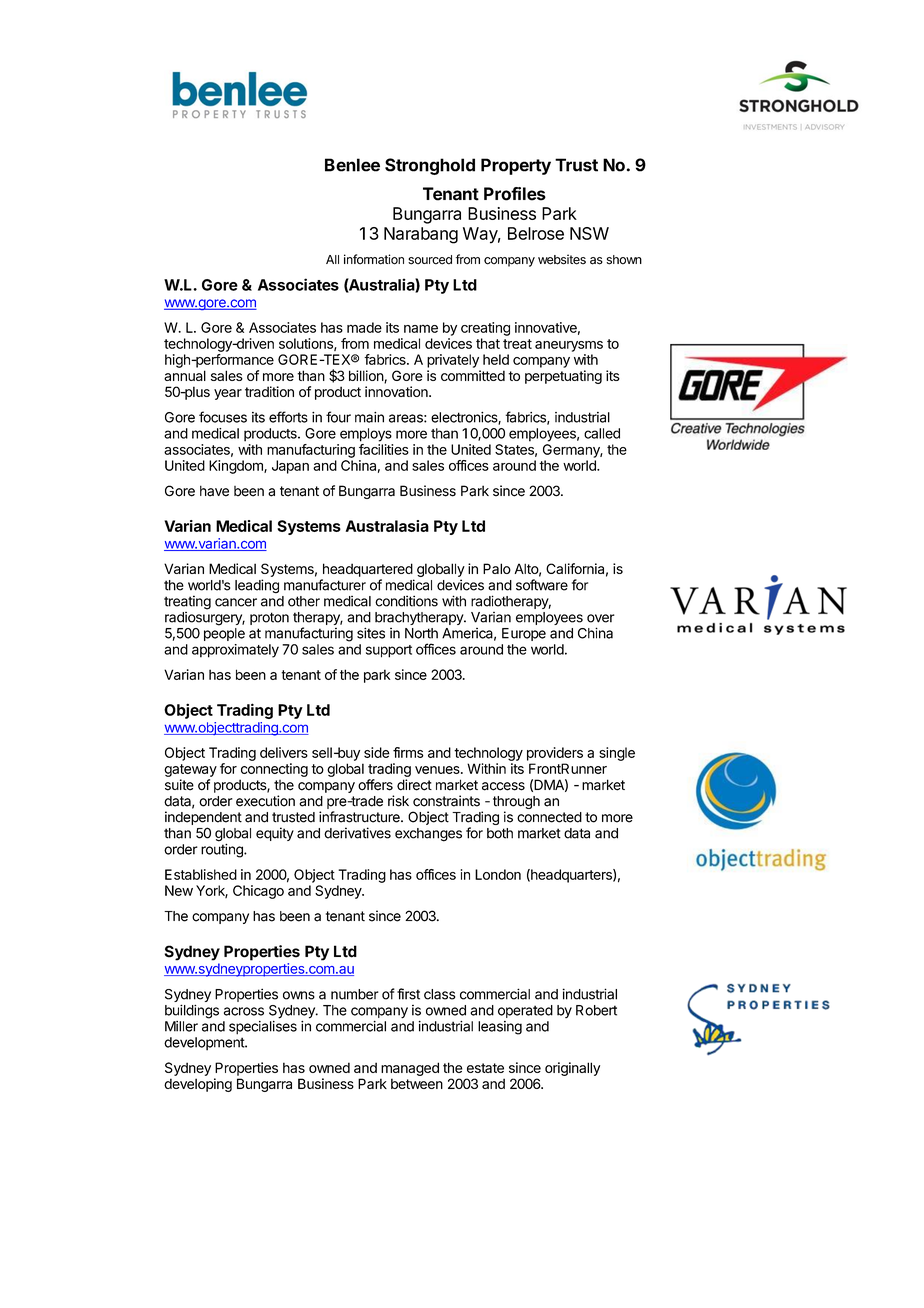  What do you see at coordinates (224, 634) in the screenshot?
I see `people` at bounding box center [224, 634].
